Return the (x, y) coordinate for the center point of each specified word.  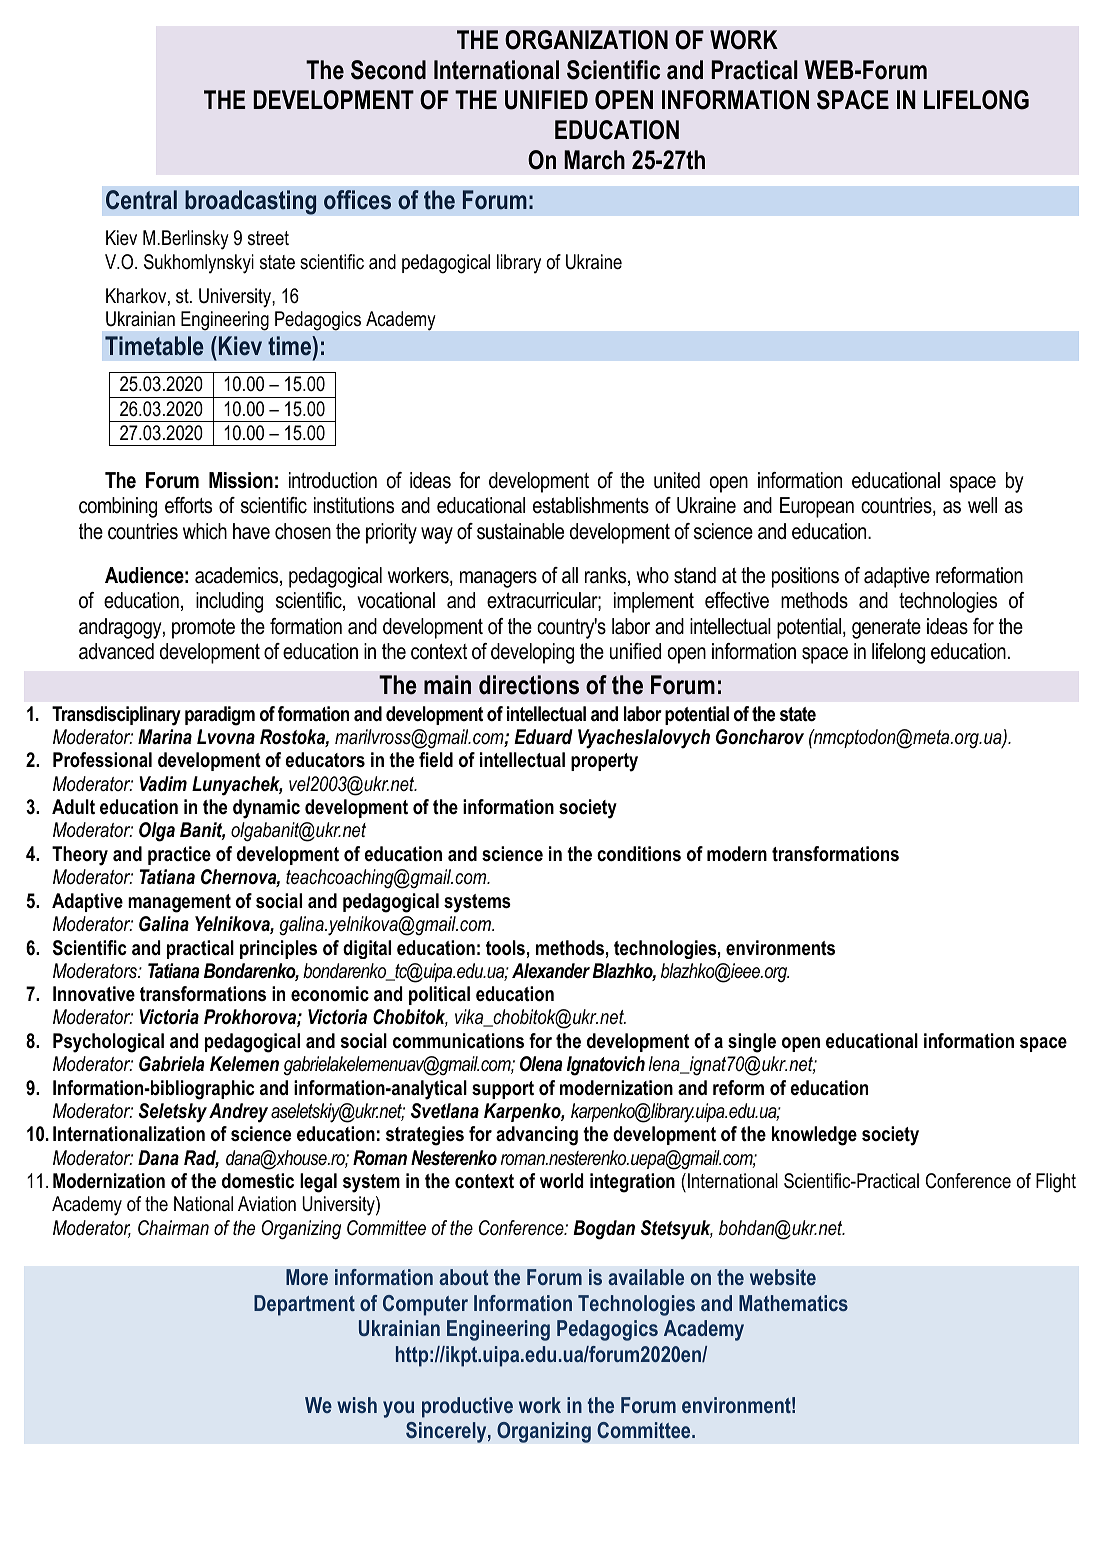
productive (467, 1407)
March (594, 160)
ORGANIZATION (586, 40)
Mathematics (793, 1303)
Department (304, 1305)
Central (141, 200)
